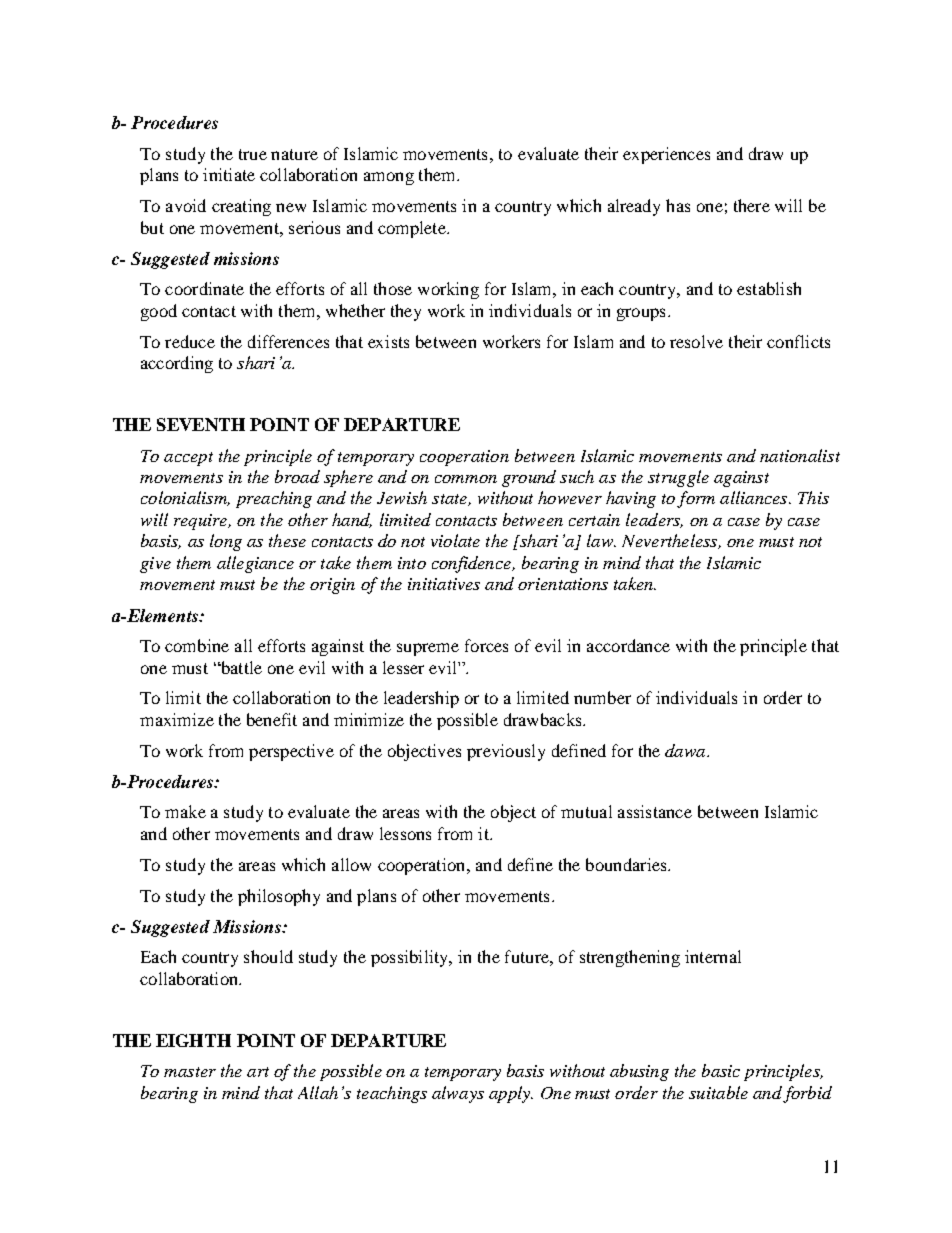 The width and height of the document is (952, 1233). I want to click on always, so click(458, 1094).
